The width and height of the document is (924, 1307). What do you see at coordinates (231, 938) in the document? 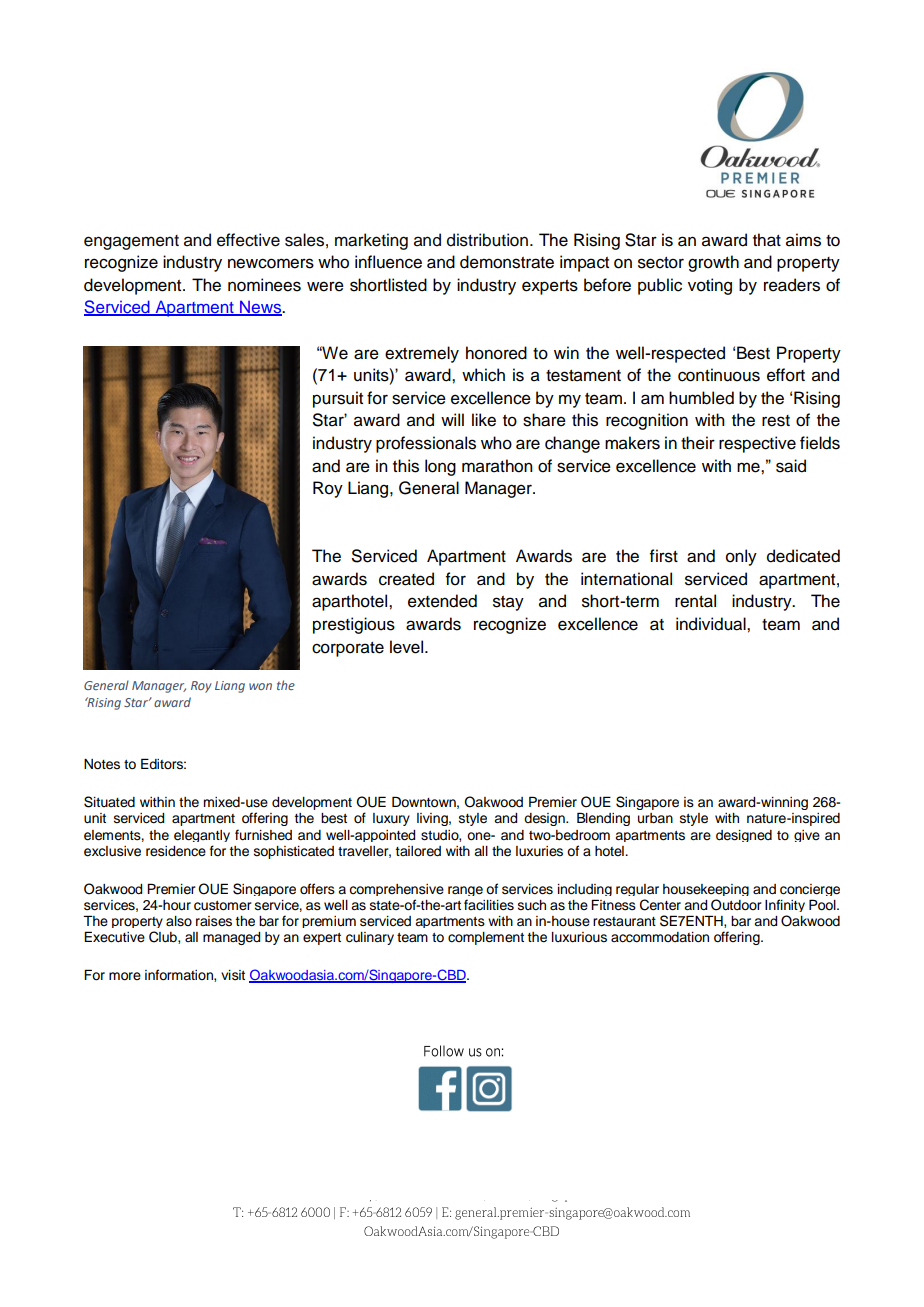
I see `managed` at bounding box center [231, 938].
